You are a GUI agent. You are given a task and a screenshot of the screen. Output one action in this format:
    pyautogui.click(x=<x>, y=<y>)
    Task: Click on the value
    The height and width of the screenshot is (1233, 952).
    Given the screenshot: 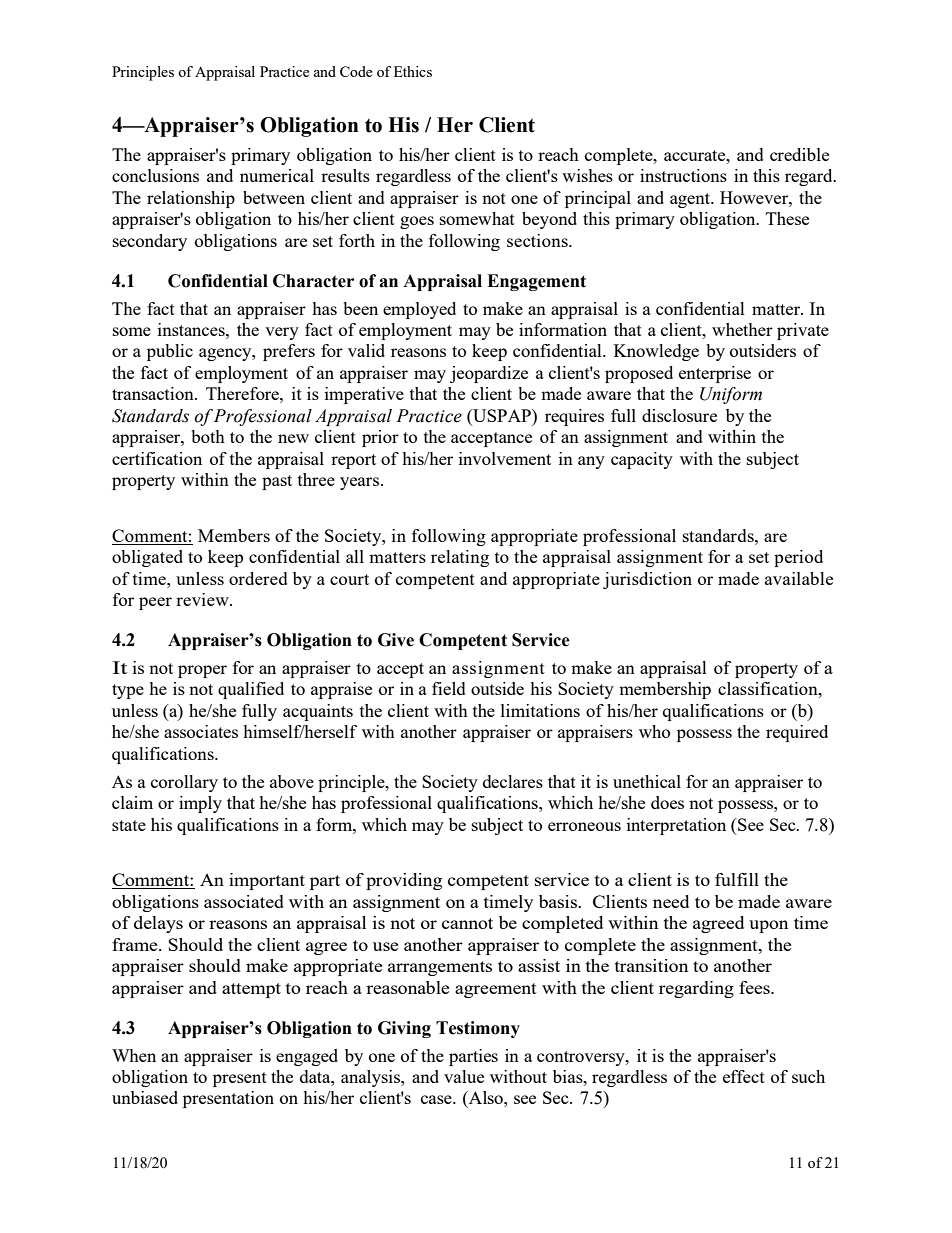 What is the action you would take?
    pyautogui.click(x=464, y=1076)
